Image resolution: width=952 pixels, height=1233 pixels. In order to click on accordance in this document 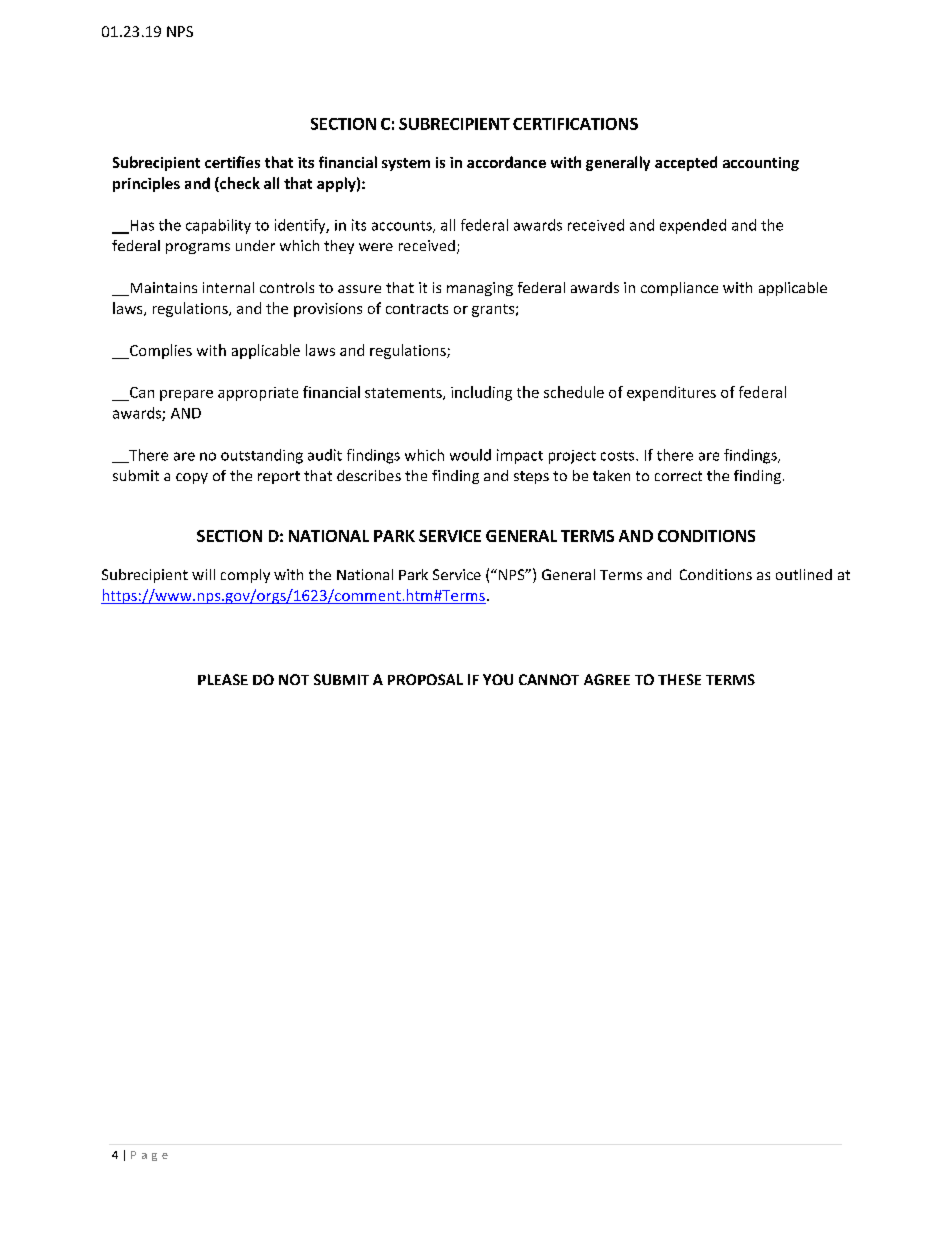, I will do `click(506, 162)`.
